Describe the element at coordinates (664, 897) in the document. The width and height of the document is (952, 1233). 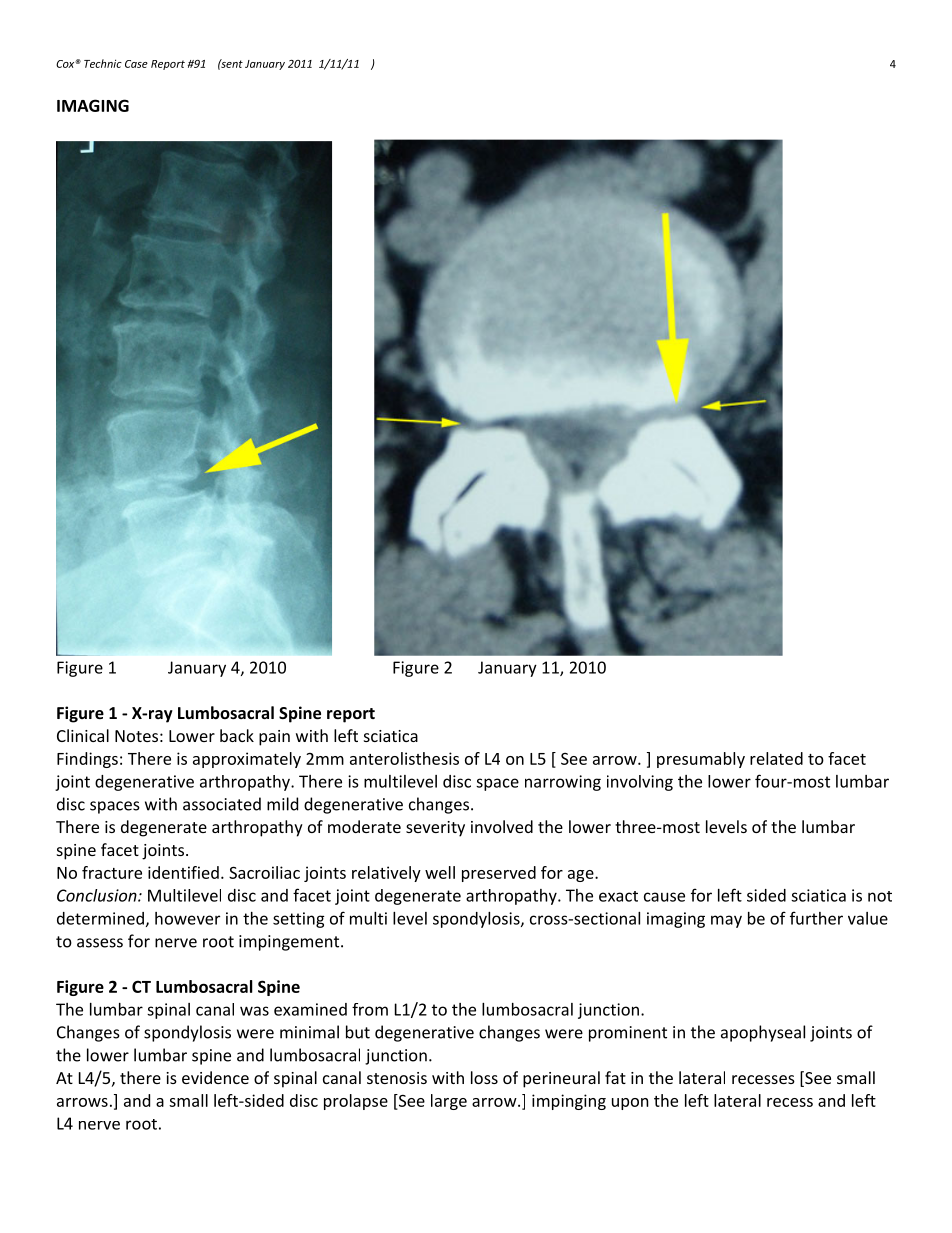
I see `cause` at that location.
